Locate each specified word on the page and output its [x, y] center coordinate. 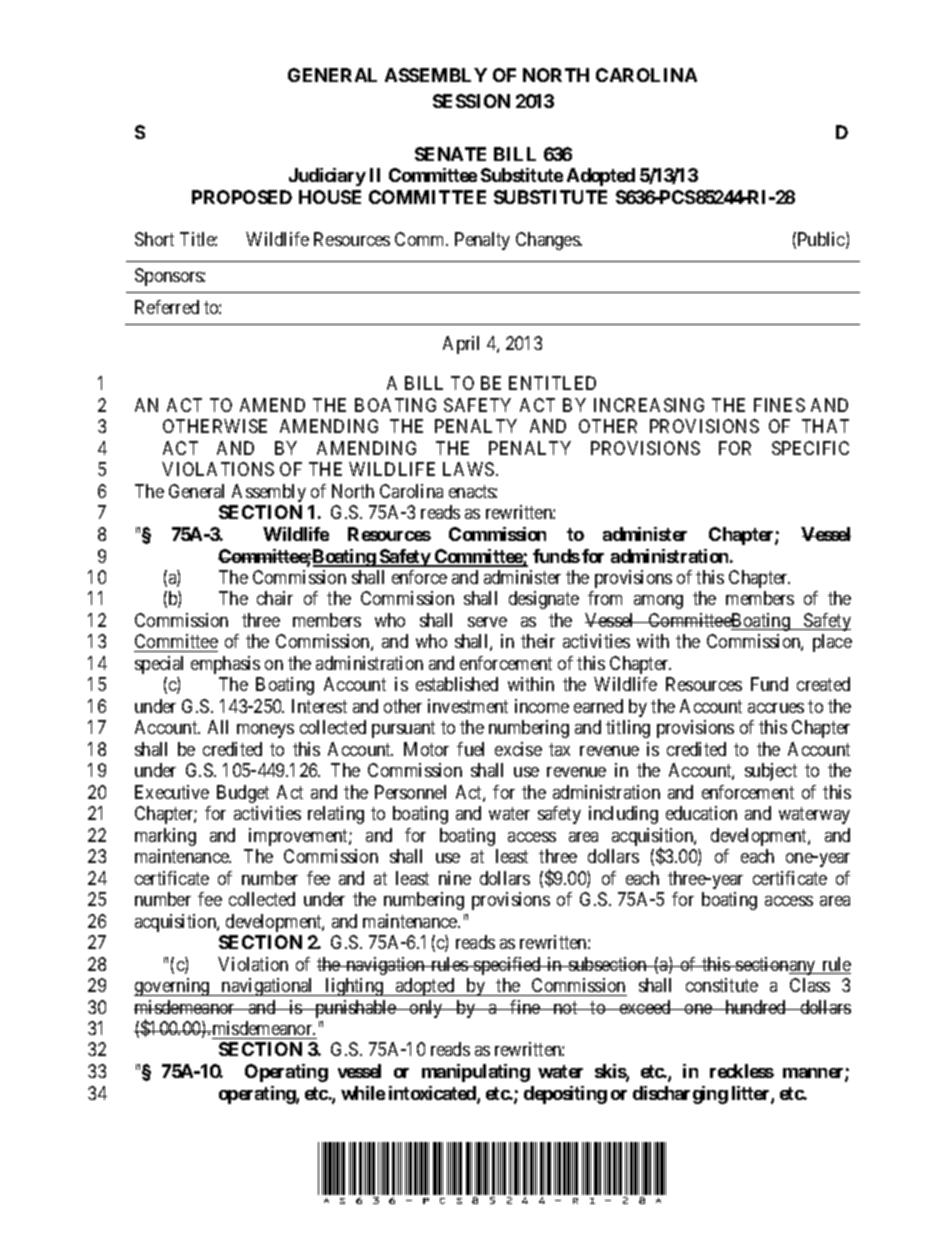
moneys [265, 731]
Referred [167, 307]
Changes [548, 241]
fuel [470, 749]
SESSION [471, 101]
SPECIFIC [810, 448]
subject [771, 772]
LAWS [468, 469]
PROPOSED [242, 197]
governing [173, 987]
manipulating [476, 1073]
